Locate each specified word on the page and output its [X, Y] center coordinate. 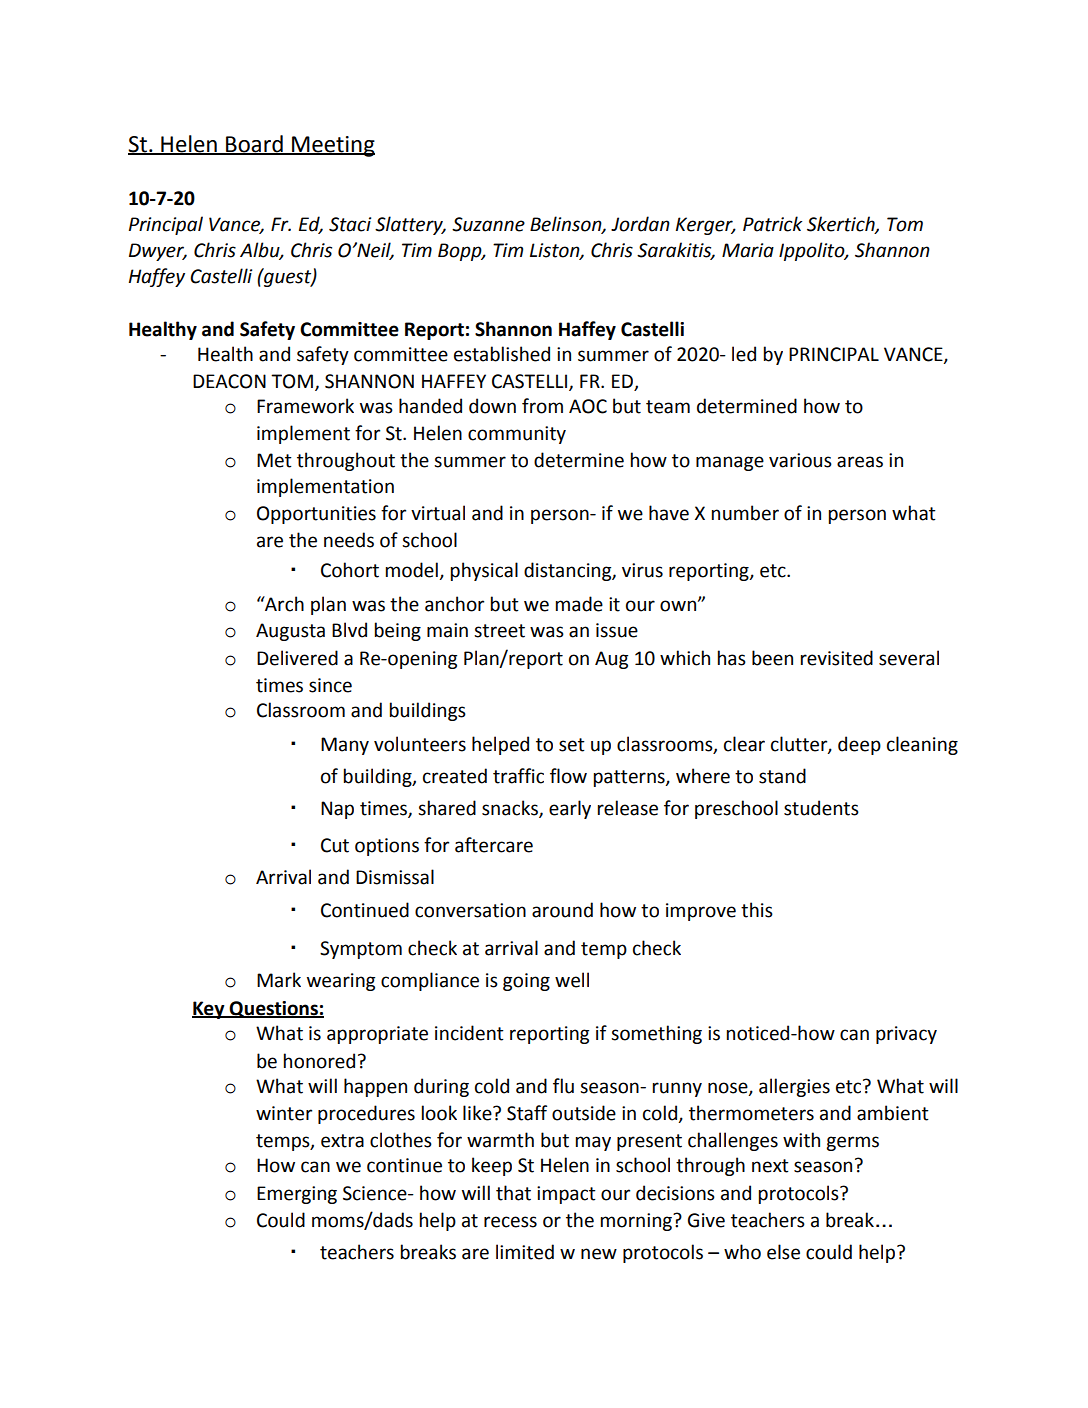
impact [566, 1195]
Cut [335, 845]
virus [642, 570]
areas [860, 462]
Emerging [297, 1195]
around [562, 910]
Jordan [640, 224]
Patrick [772, 224]
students [821, 808]
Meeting [332, 146]
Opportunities [316, 515]
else [783, 1252]
